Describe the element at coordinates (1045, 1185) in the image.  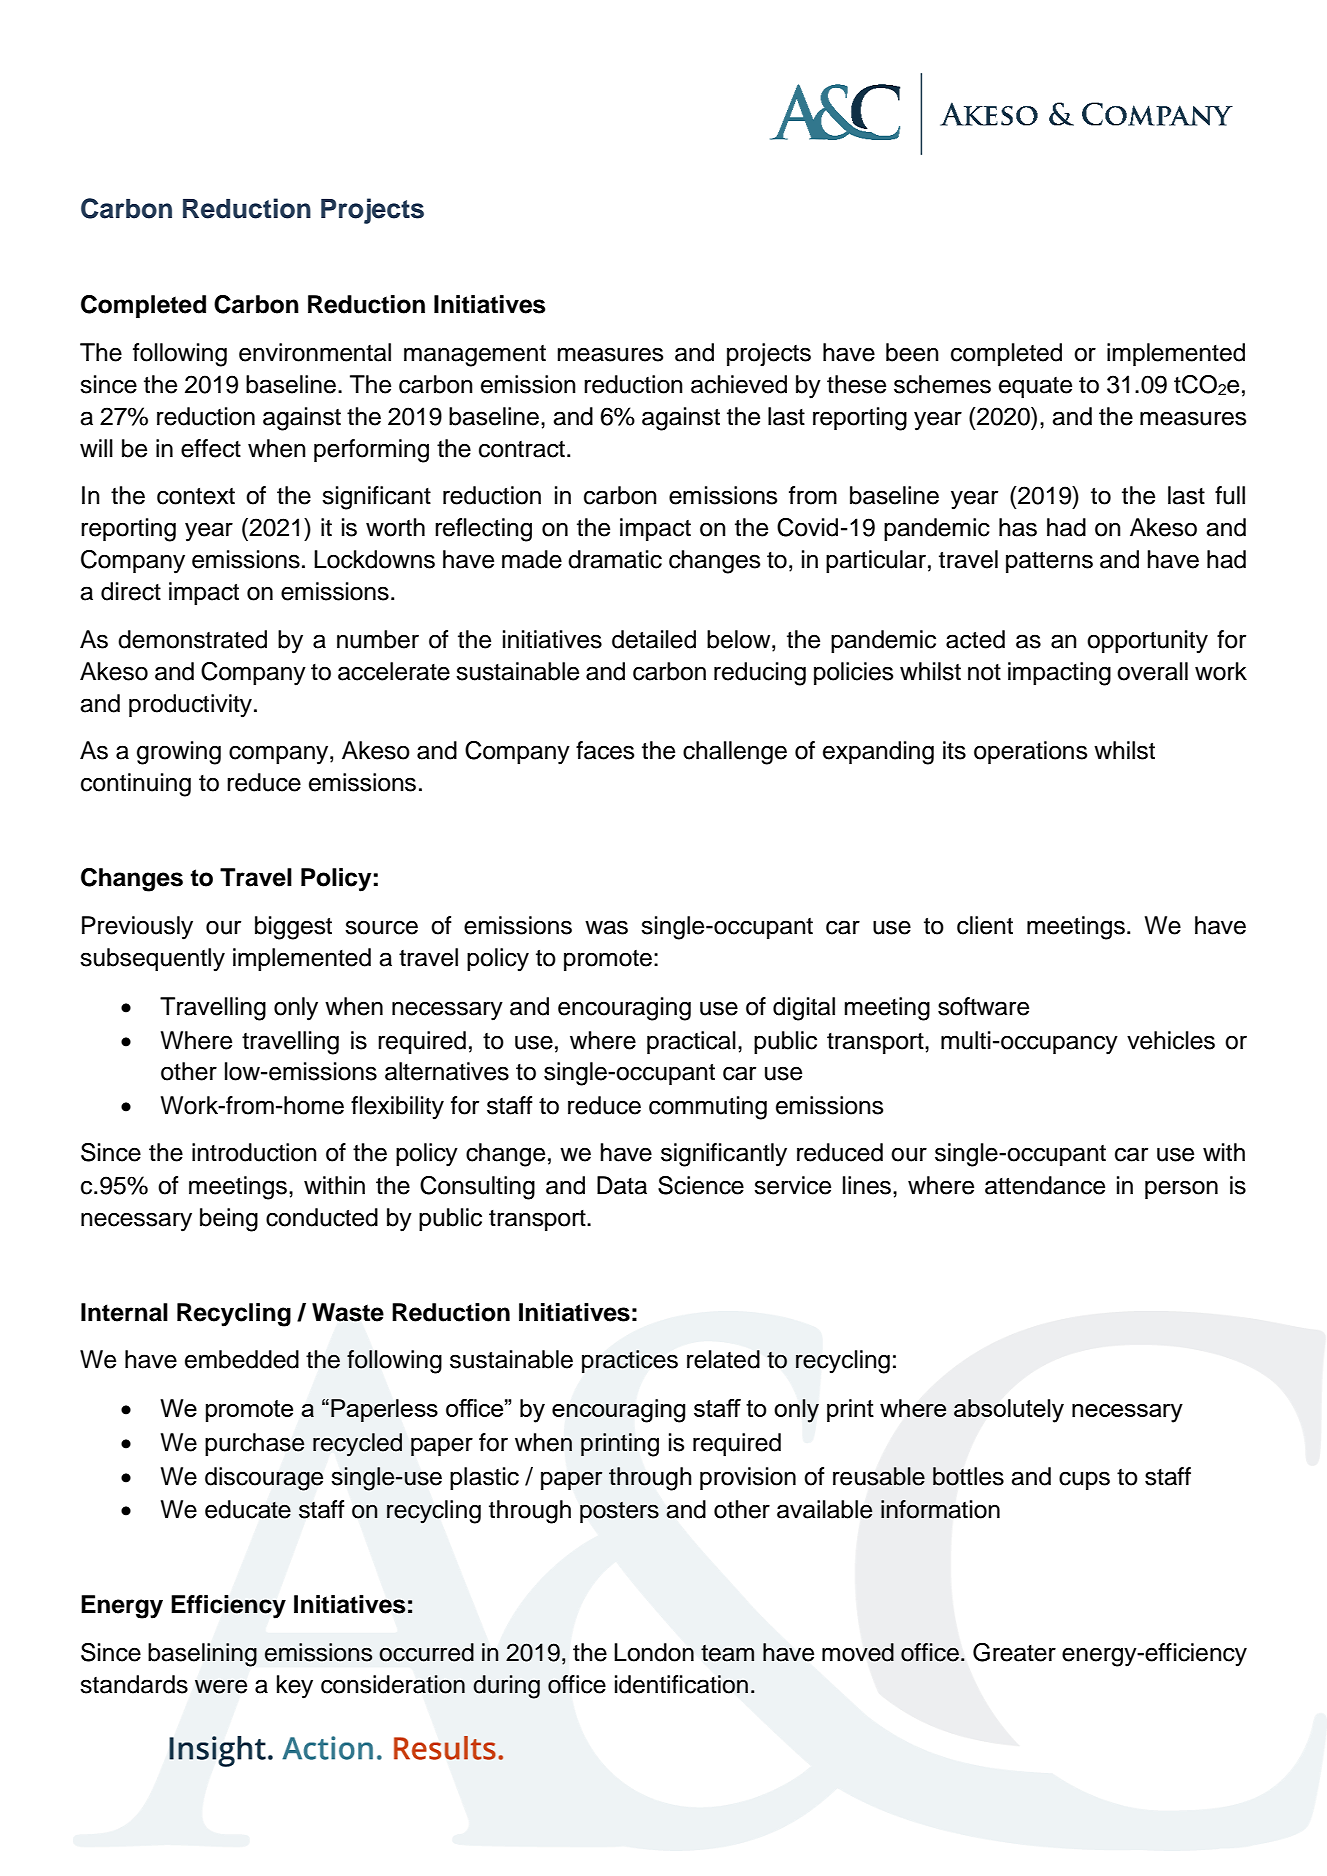
I see `attendance` at that location.
